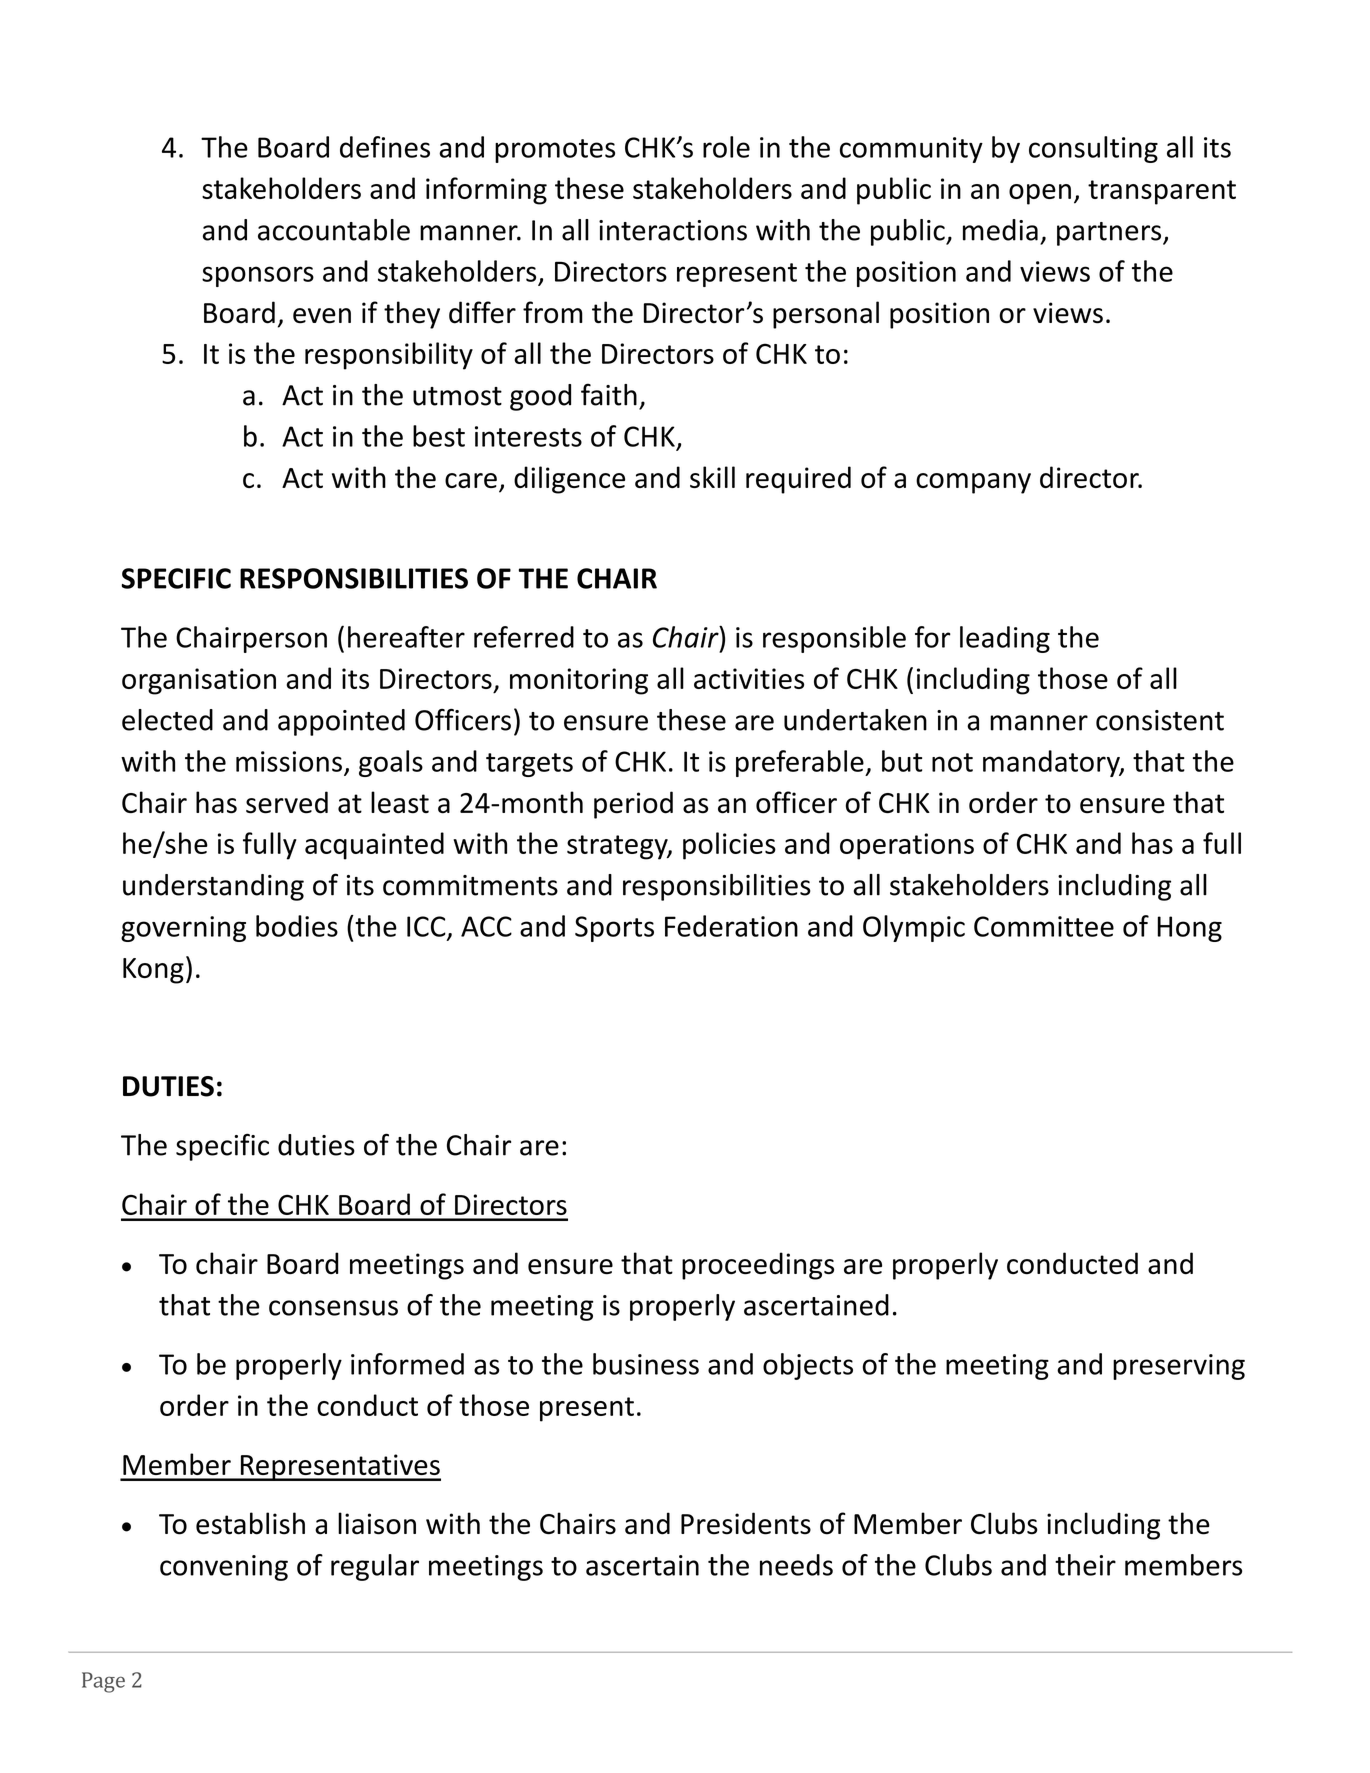 The width and height of the image is (1370, 1773). Describe the element at coordinates (758, 1266) in the image. I see `proceedings` at that location.
